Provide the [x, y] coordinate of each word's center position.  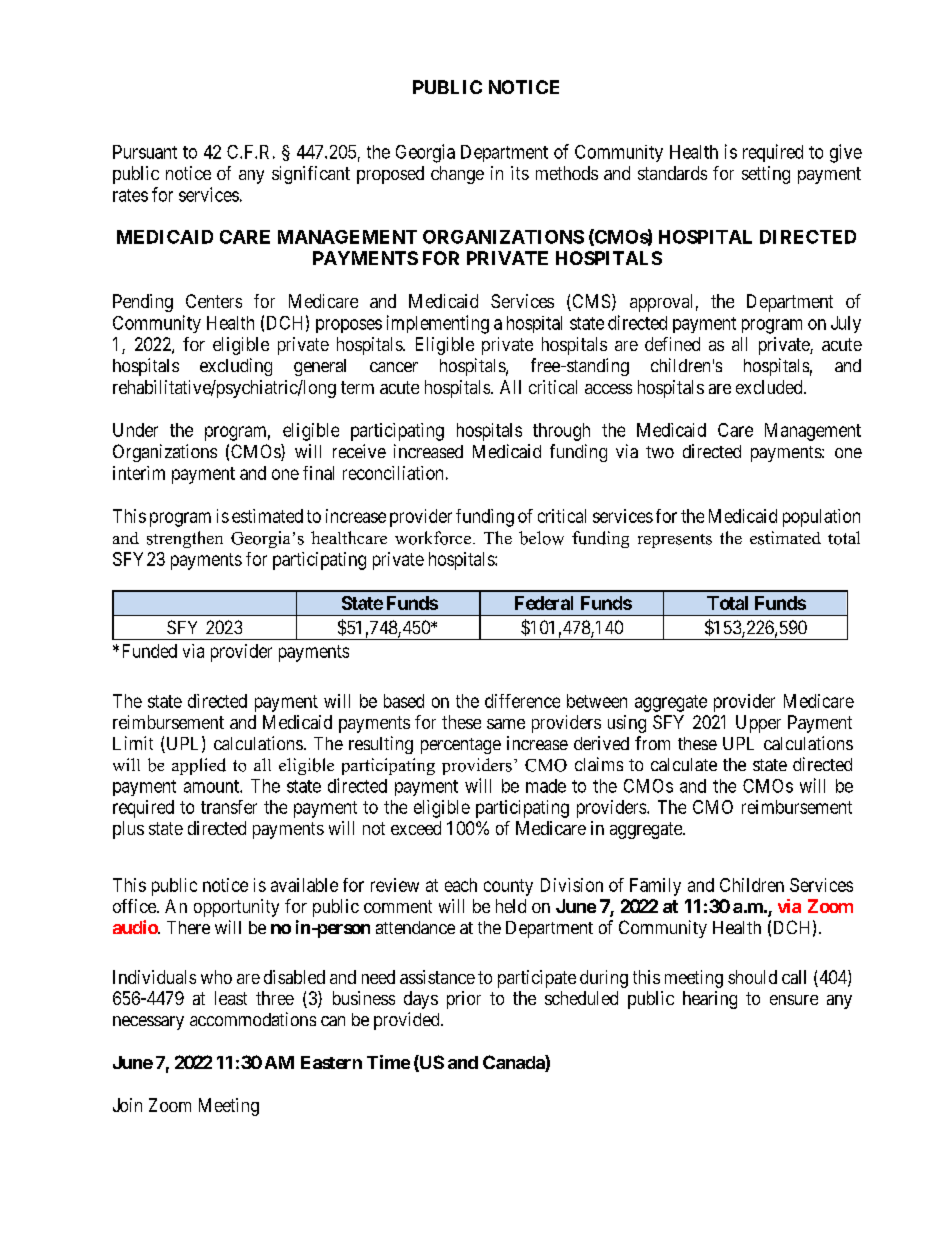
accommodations [253, 1019]
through [561, 432]
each [461, 885]
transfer [229, 807]
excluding [236, 367]
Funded [150, 651]
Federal [544, 603]
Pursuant [145, 152]
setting [766, 175]
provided [408, 1021]
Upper [758, 724]
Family [655, 887]
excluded [770, 387]
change [457, 175]
